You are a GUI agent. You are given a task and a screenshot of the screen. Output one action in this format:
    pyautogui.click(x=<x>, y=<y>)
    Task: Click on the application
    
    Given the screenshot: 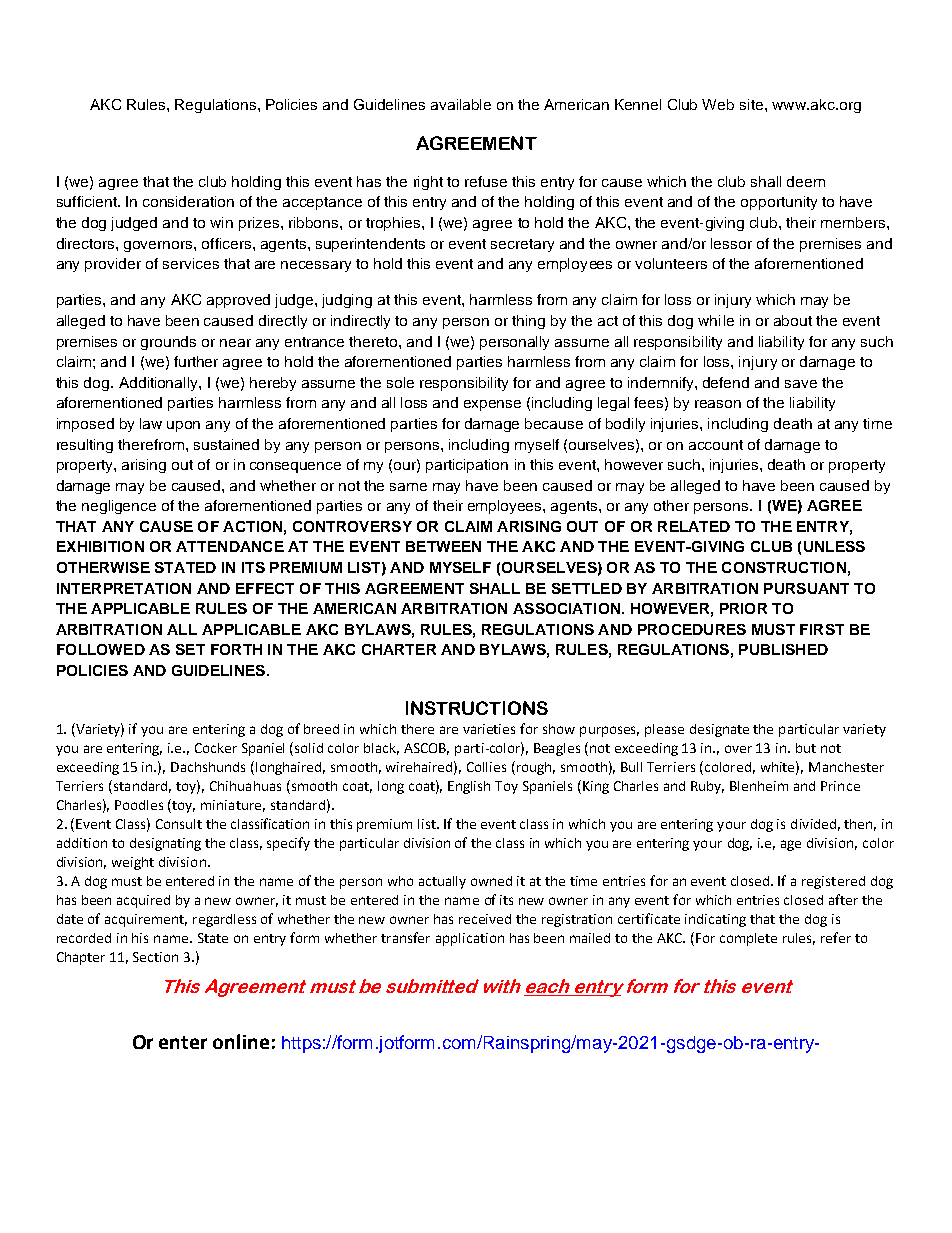 What is the action you would take?
    pyautogui.click(x=470, y=939)
